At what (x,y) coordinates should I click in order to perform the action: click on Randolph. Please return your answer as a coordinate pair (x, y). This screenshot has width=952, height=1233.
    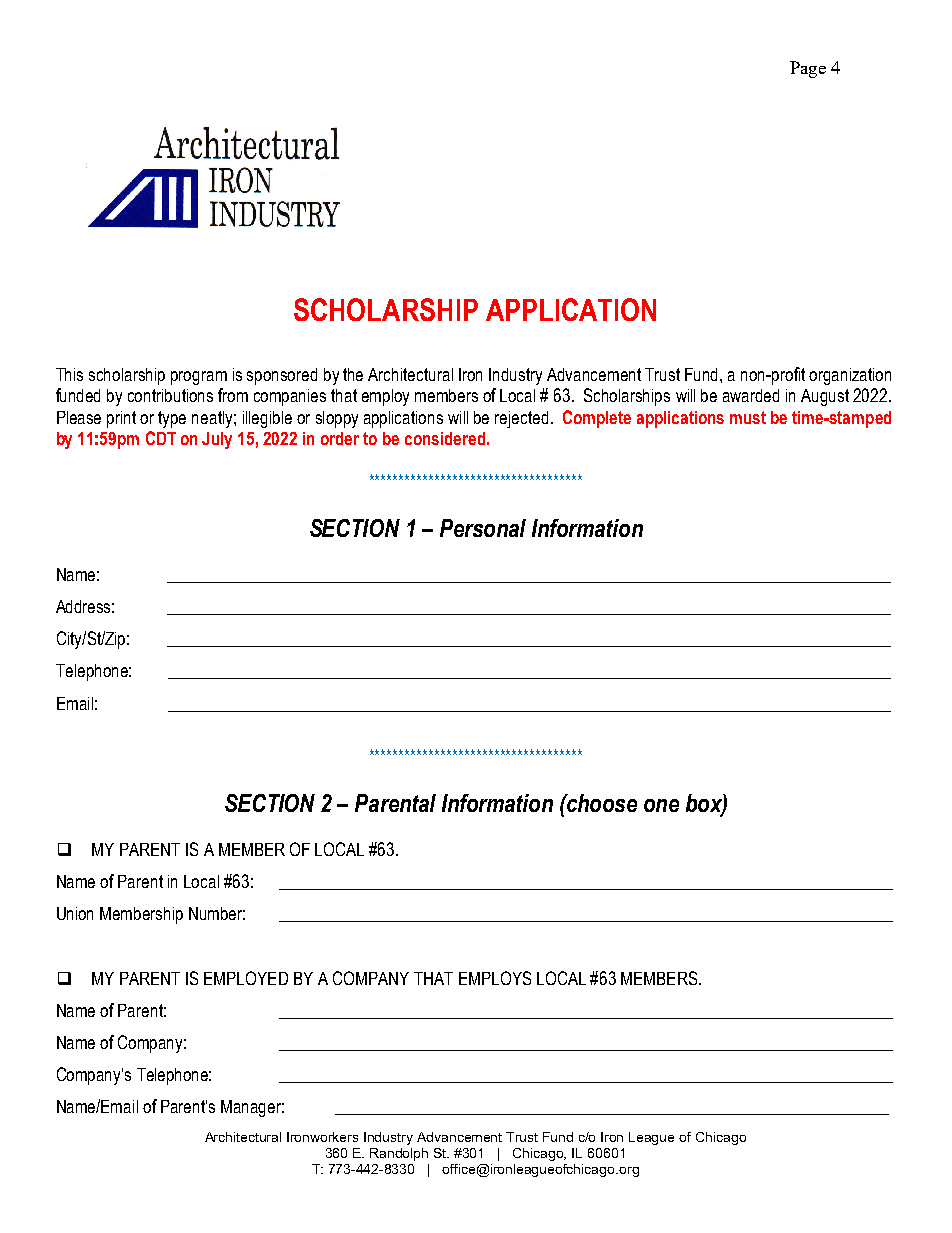
    Looking at the image, I should click on (399, 1154).
